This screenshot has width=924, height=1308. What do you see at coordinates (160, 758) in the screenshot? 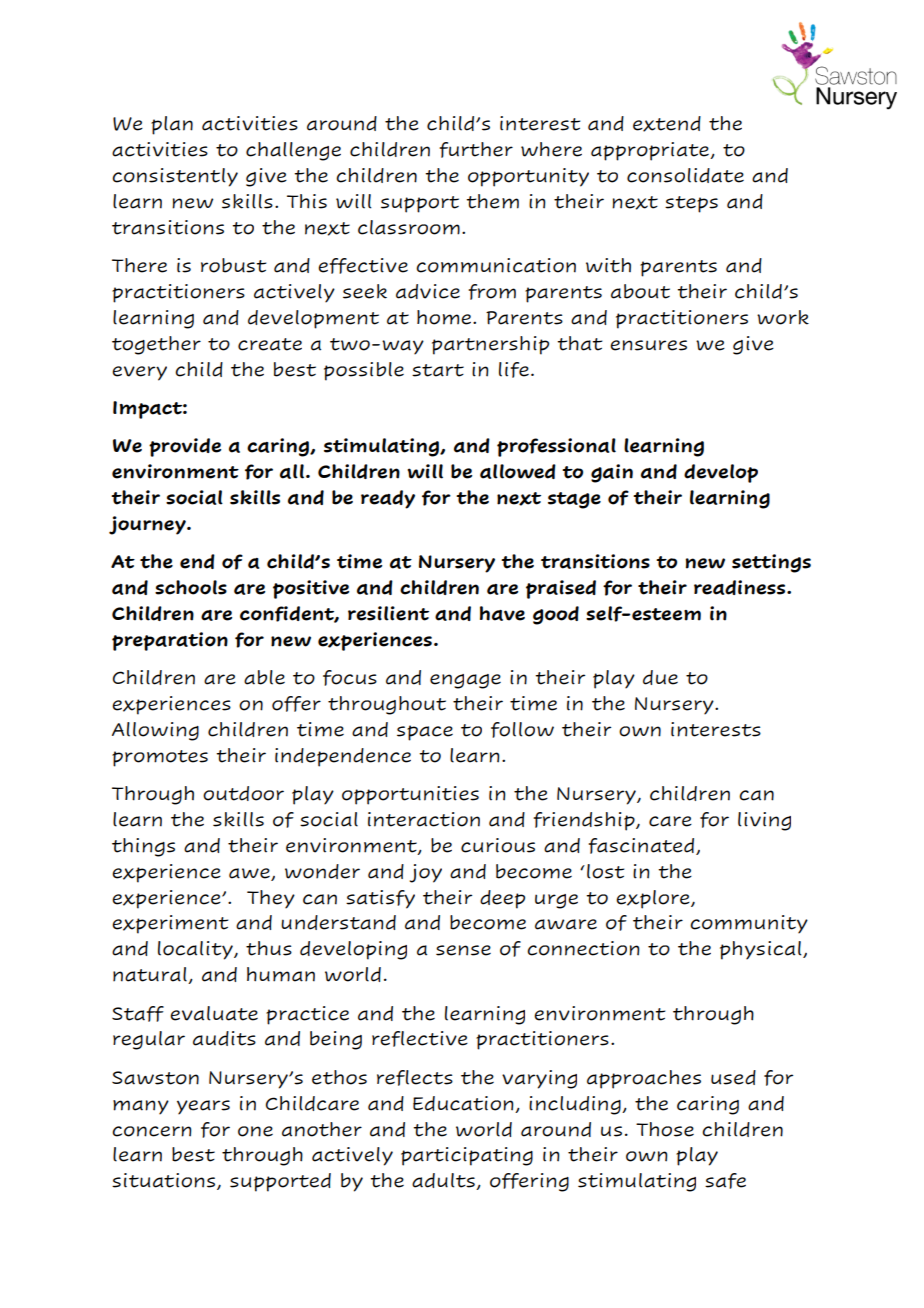
I see `promotes` at bounding box center [160, 758].
